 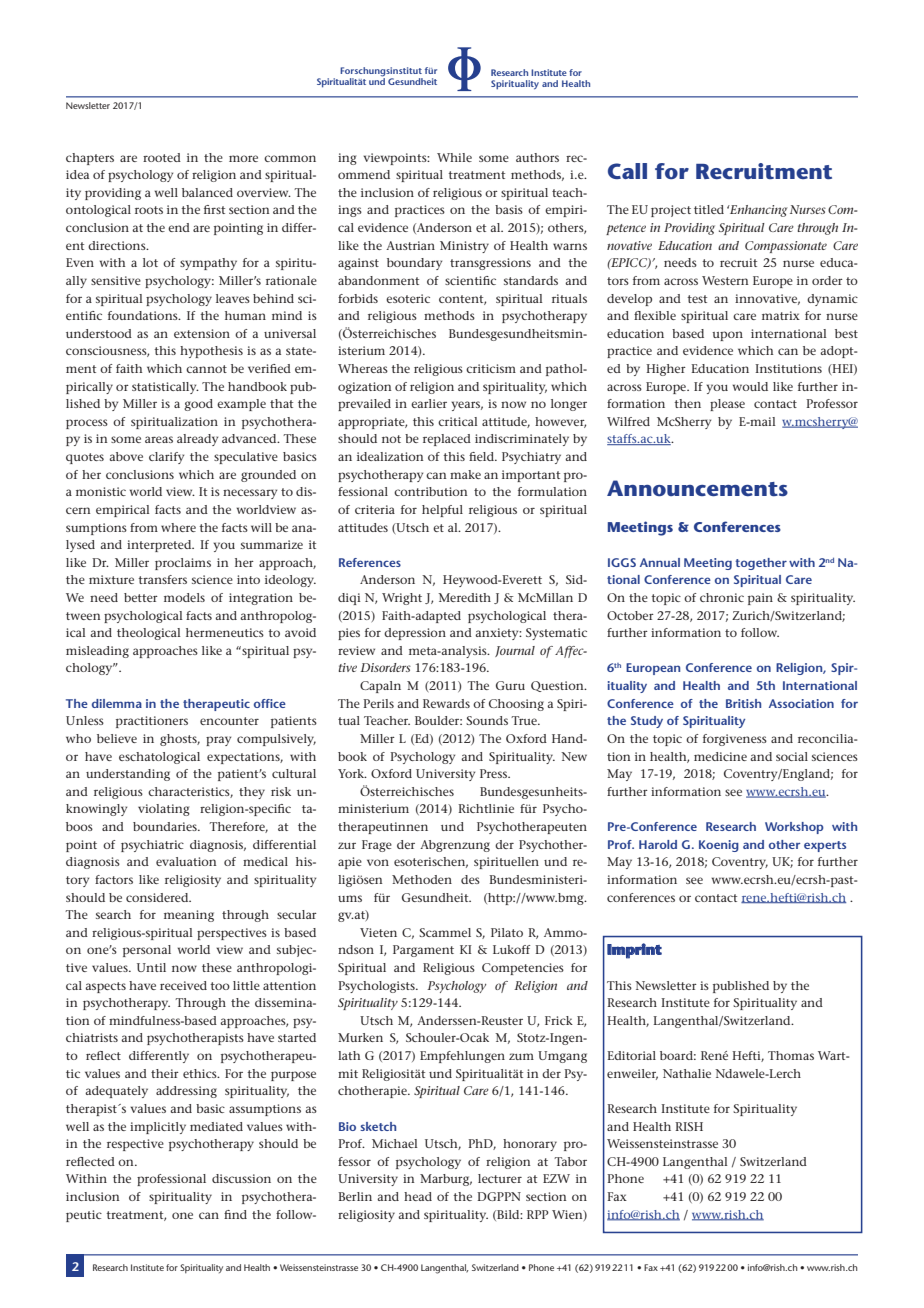 I want to click on discussion, so click(x=241, y=1178).
